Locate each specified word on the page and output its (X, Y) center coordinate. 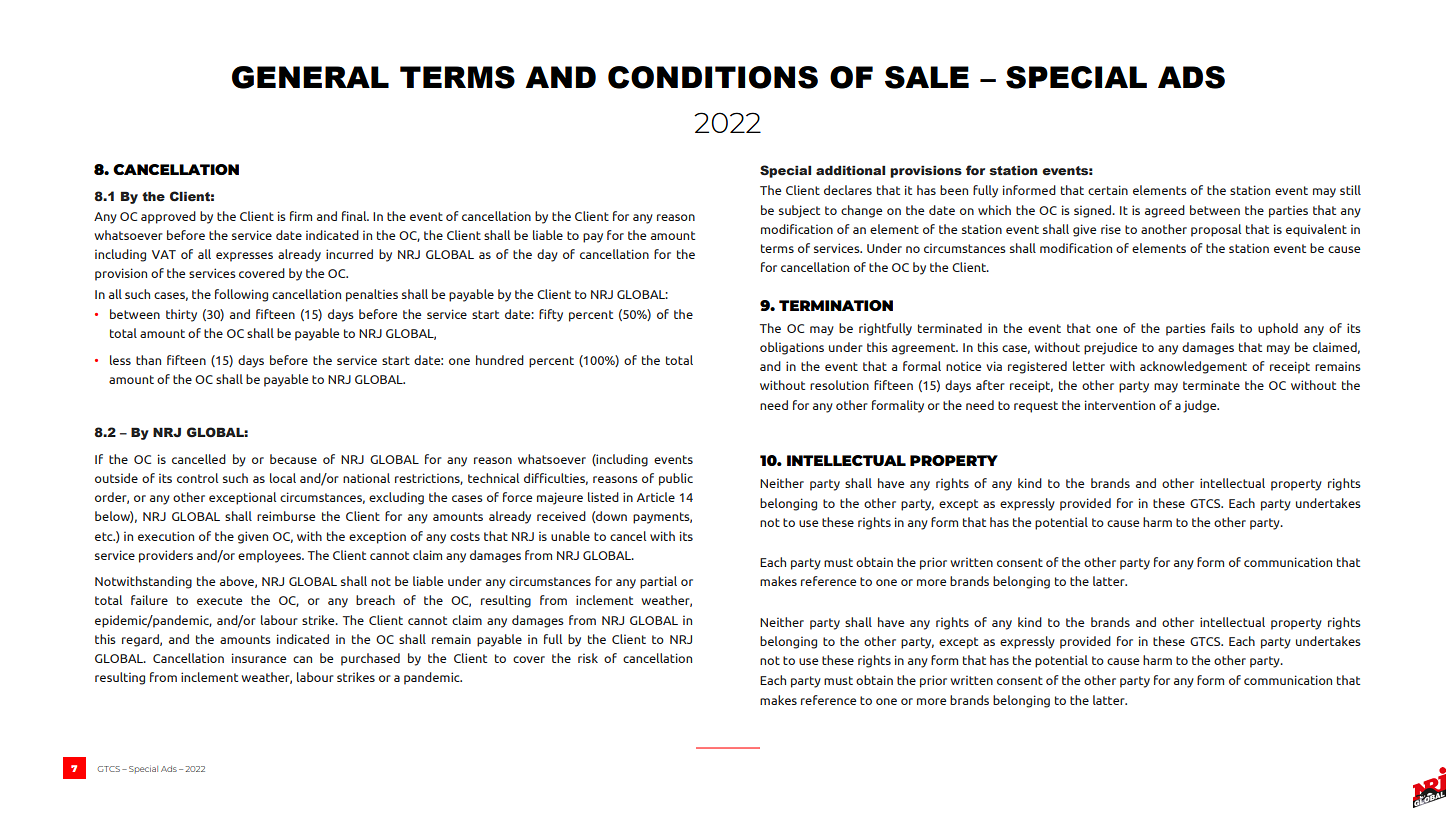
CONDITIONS (713, 77)
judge (1201, 406)
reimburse (286, 516)
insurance (259, 658)
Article (656, 497)
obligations (792, 348)
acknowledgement (1193, 367)
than (148, 360)
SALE (927, 77)
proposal (1216, 230)
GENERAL (310, 77)
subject (799, 211)
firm (301, 216)
